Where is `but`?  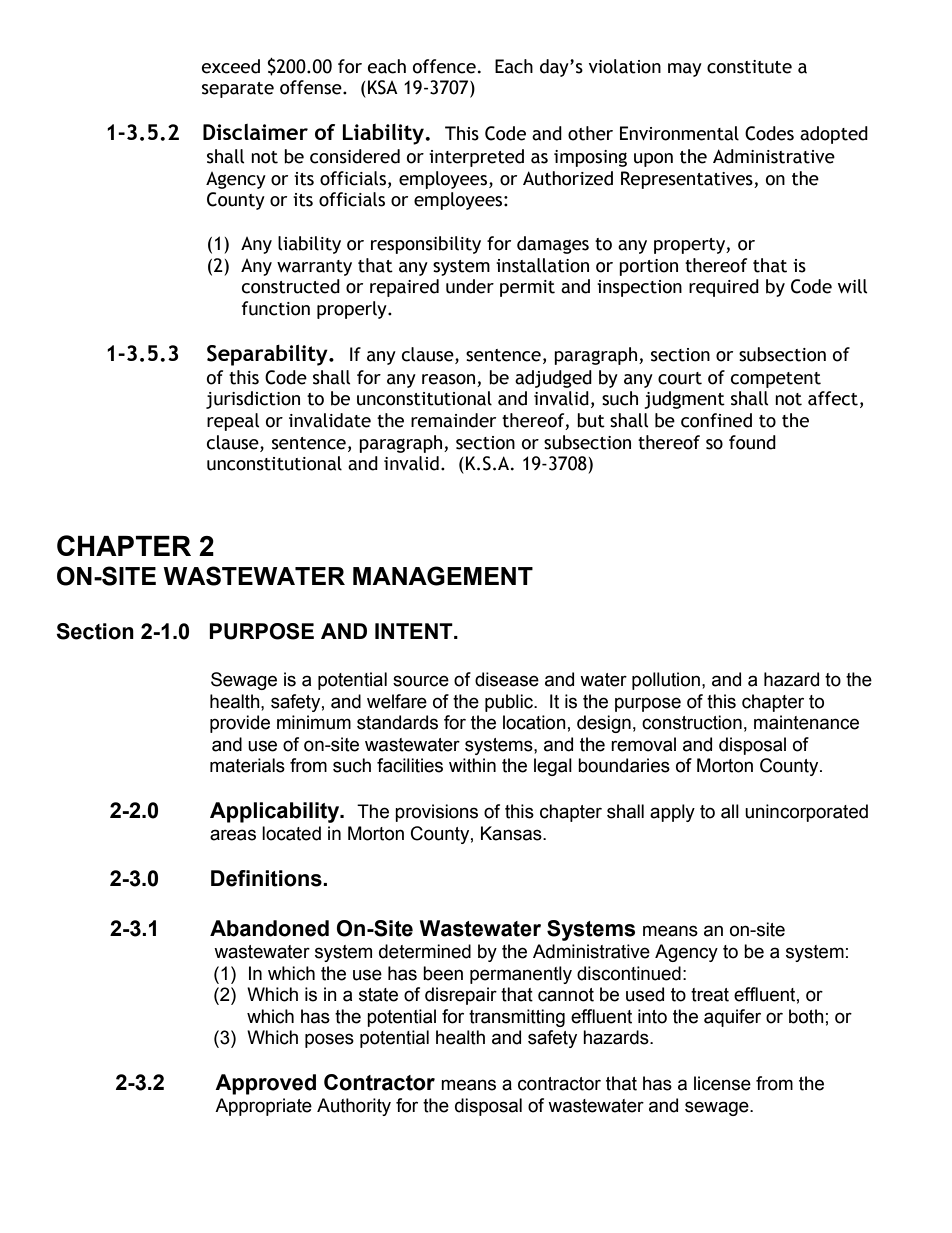
but is located at coordinates (591, 420).
